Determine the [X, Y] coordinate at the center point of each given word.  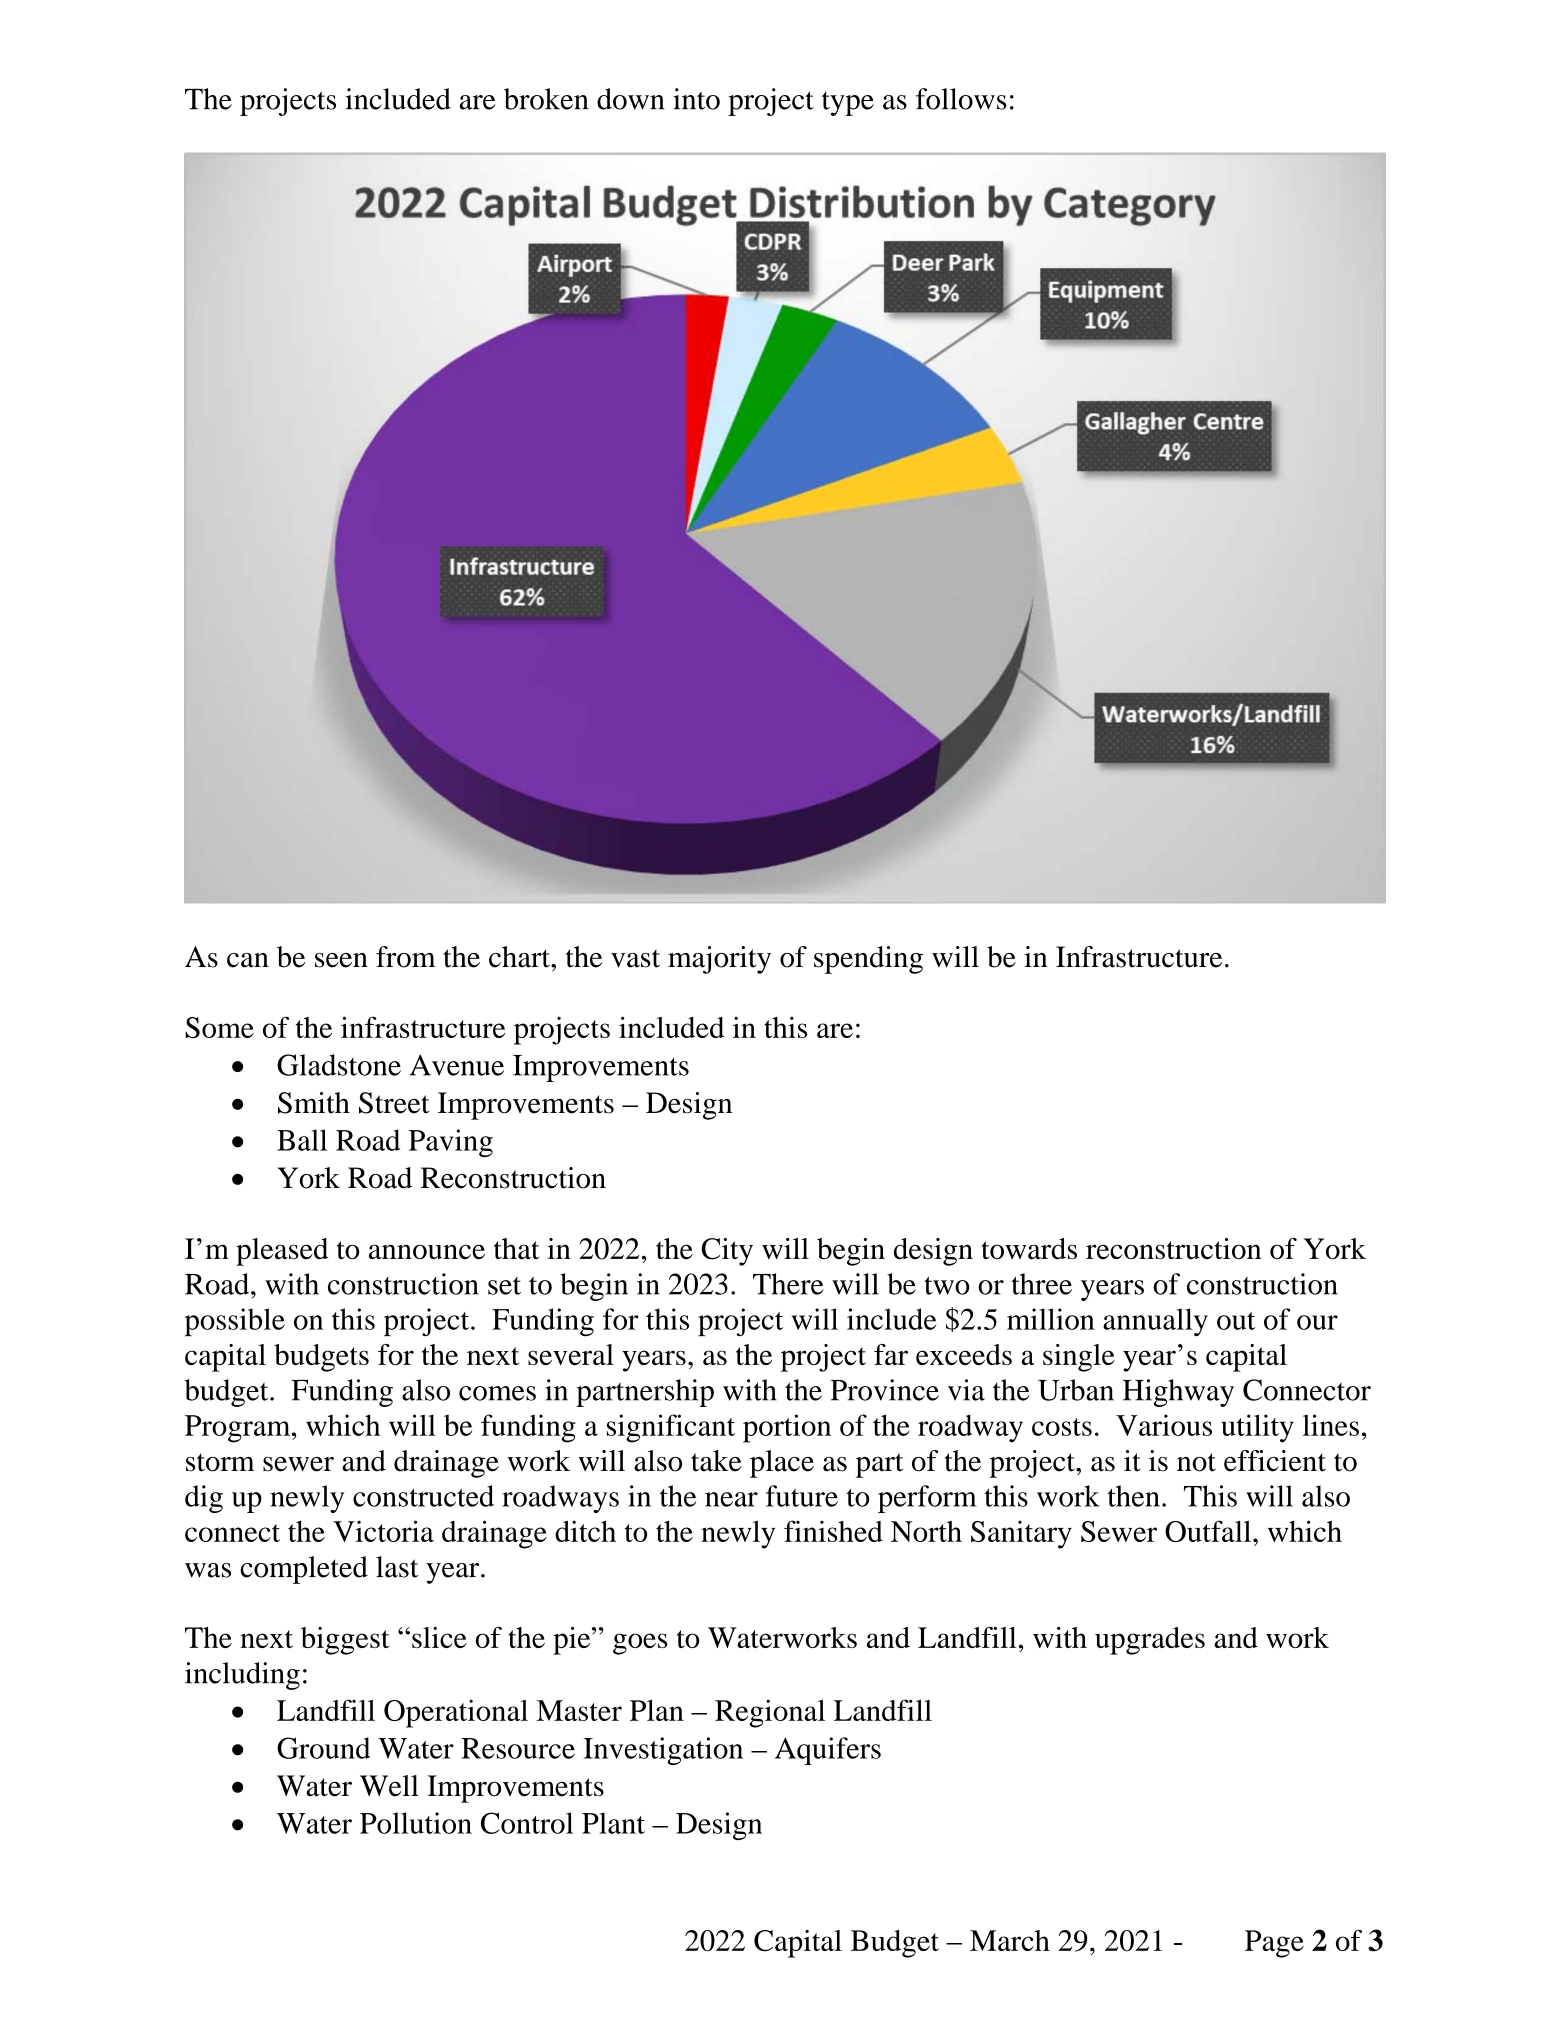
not [1196, 1462]
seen [341, 960]
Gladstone [339, 1065]
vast [635, 958]
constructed [423, 1496]
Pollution [416, 1823]
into [696, 99]
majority [719, 960]
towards [1029, 1249]
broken [546, 99]
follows [961, 99]
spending [868, 960]
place [782, 1464]
